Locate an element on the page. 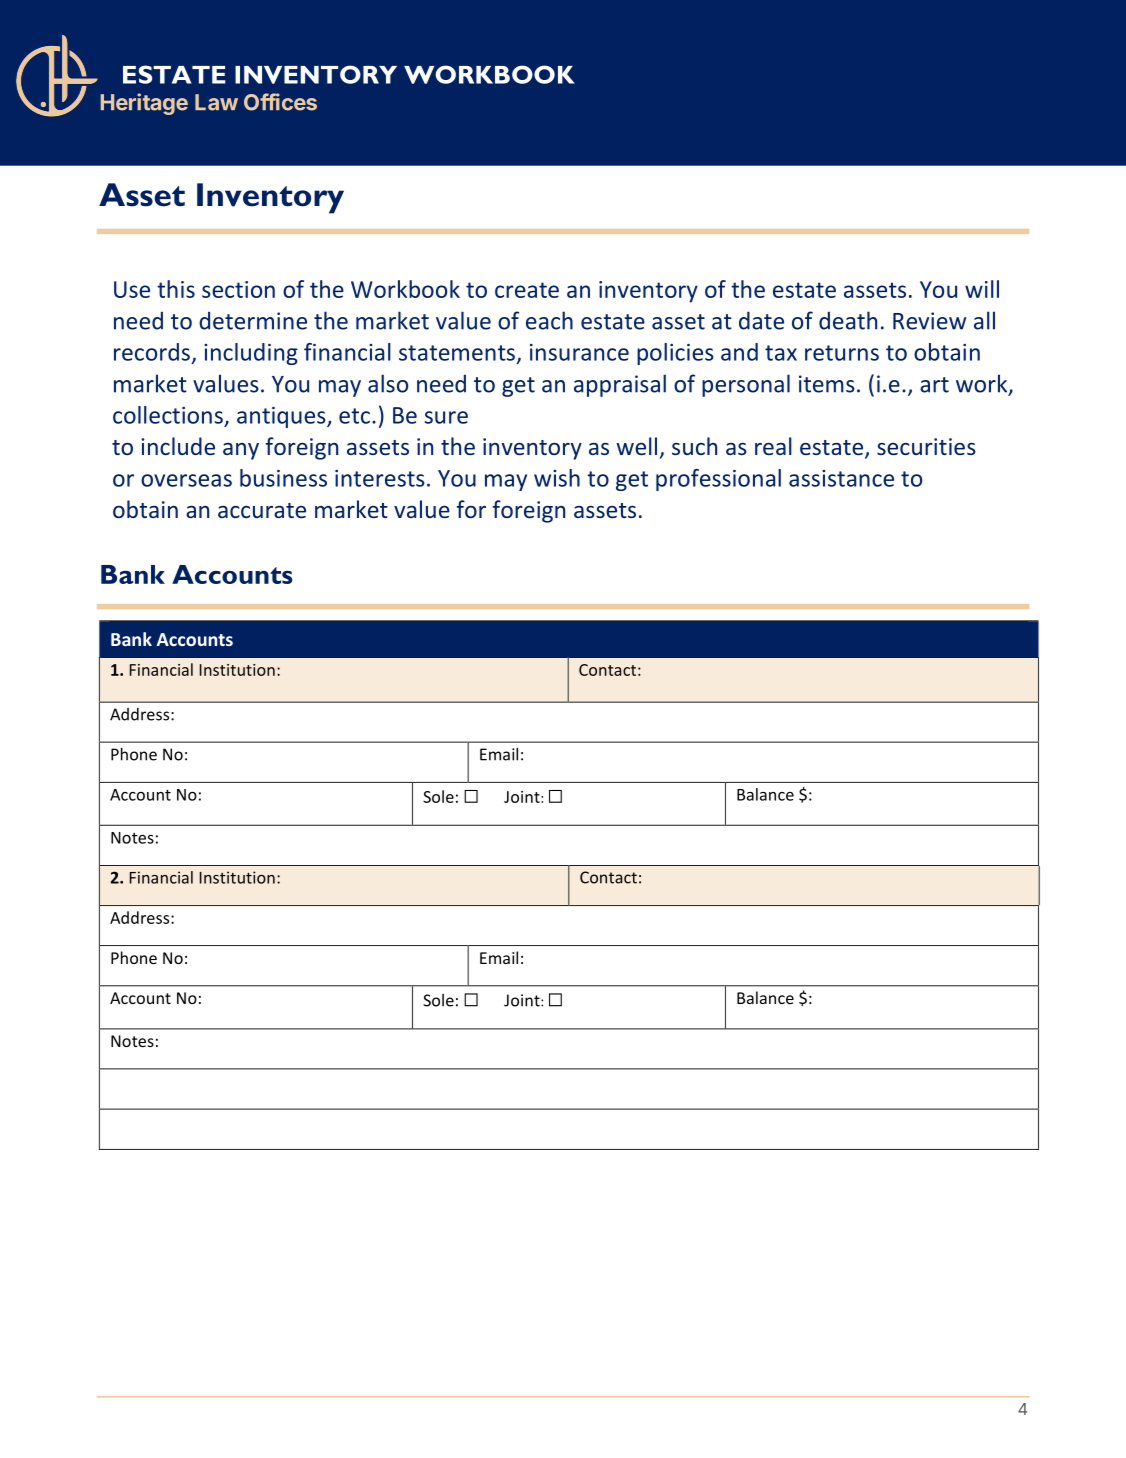  create is located at coordinates (527, 290).
